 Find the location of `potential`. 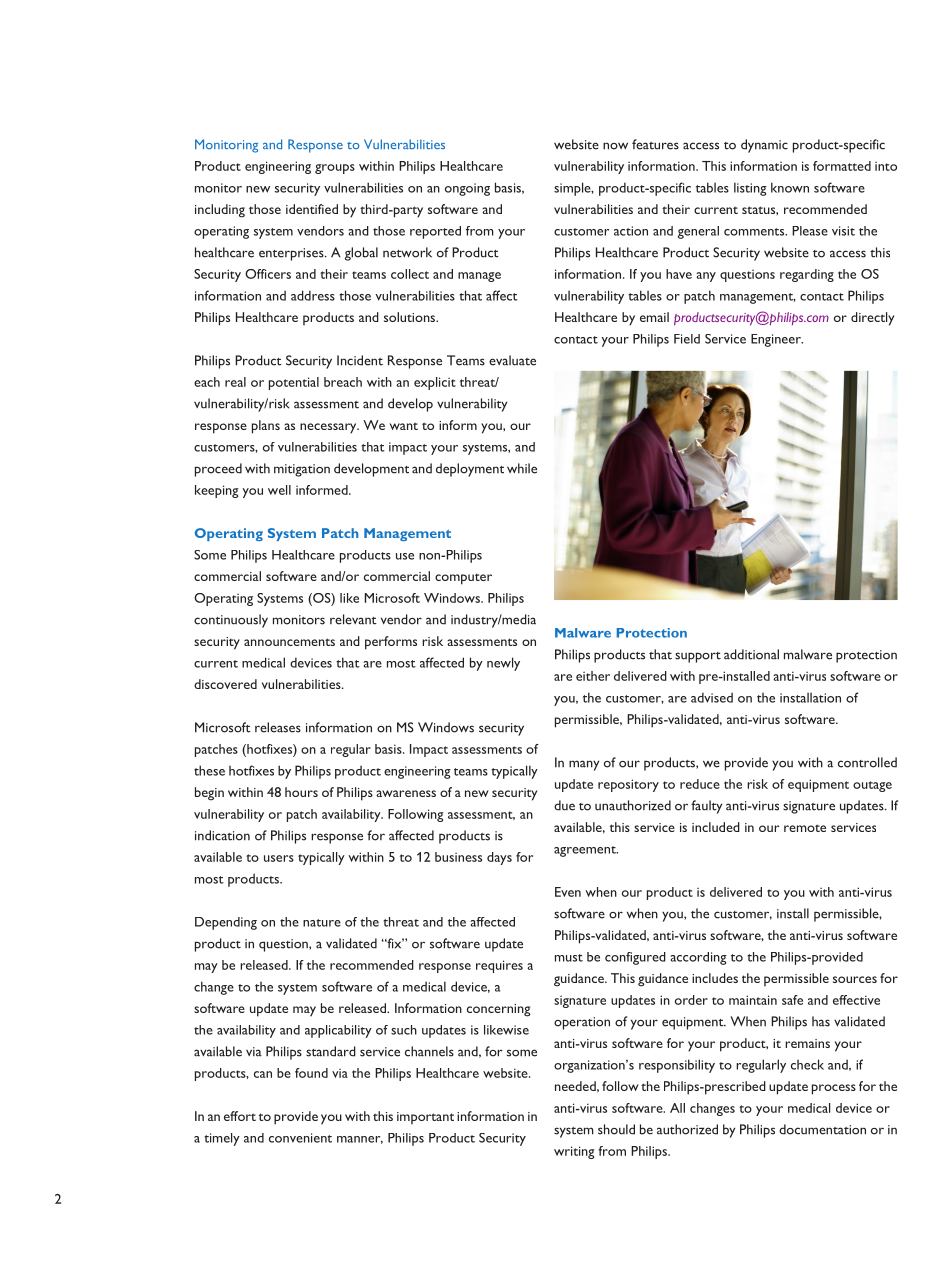

potential is located at coordinates (294, 383).
